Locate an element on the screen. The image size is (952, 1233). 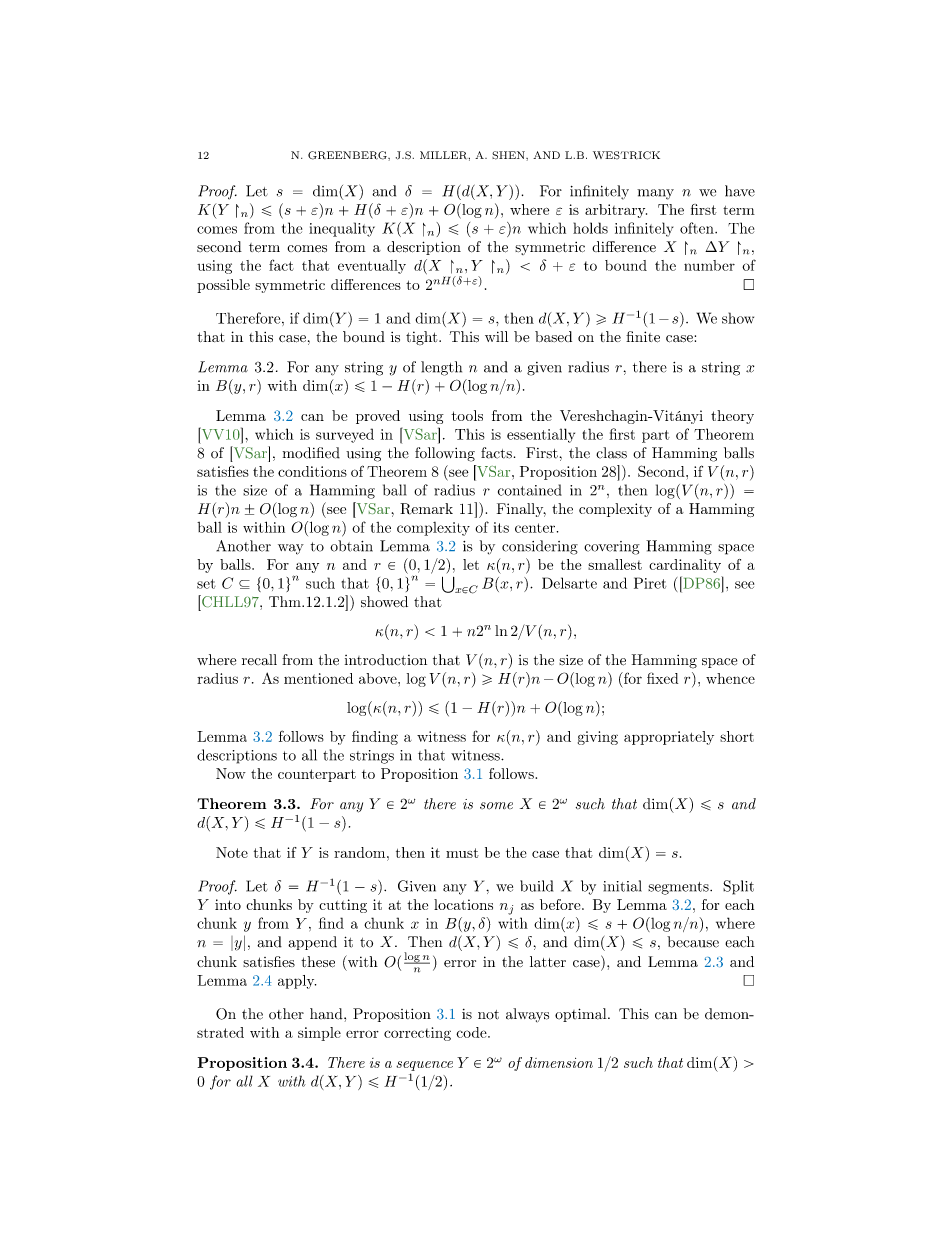
cardinality is located at coordinates (685, 566).
